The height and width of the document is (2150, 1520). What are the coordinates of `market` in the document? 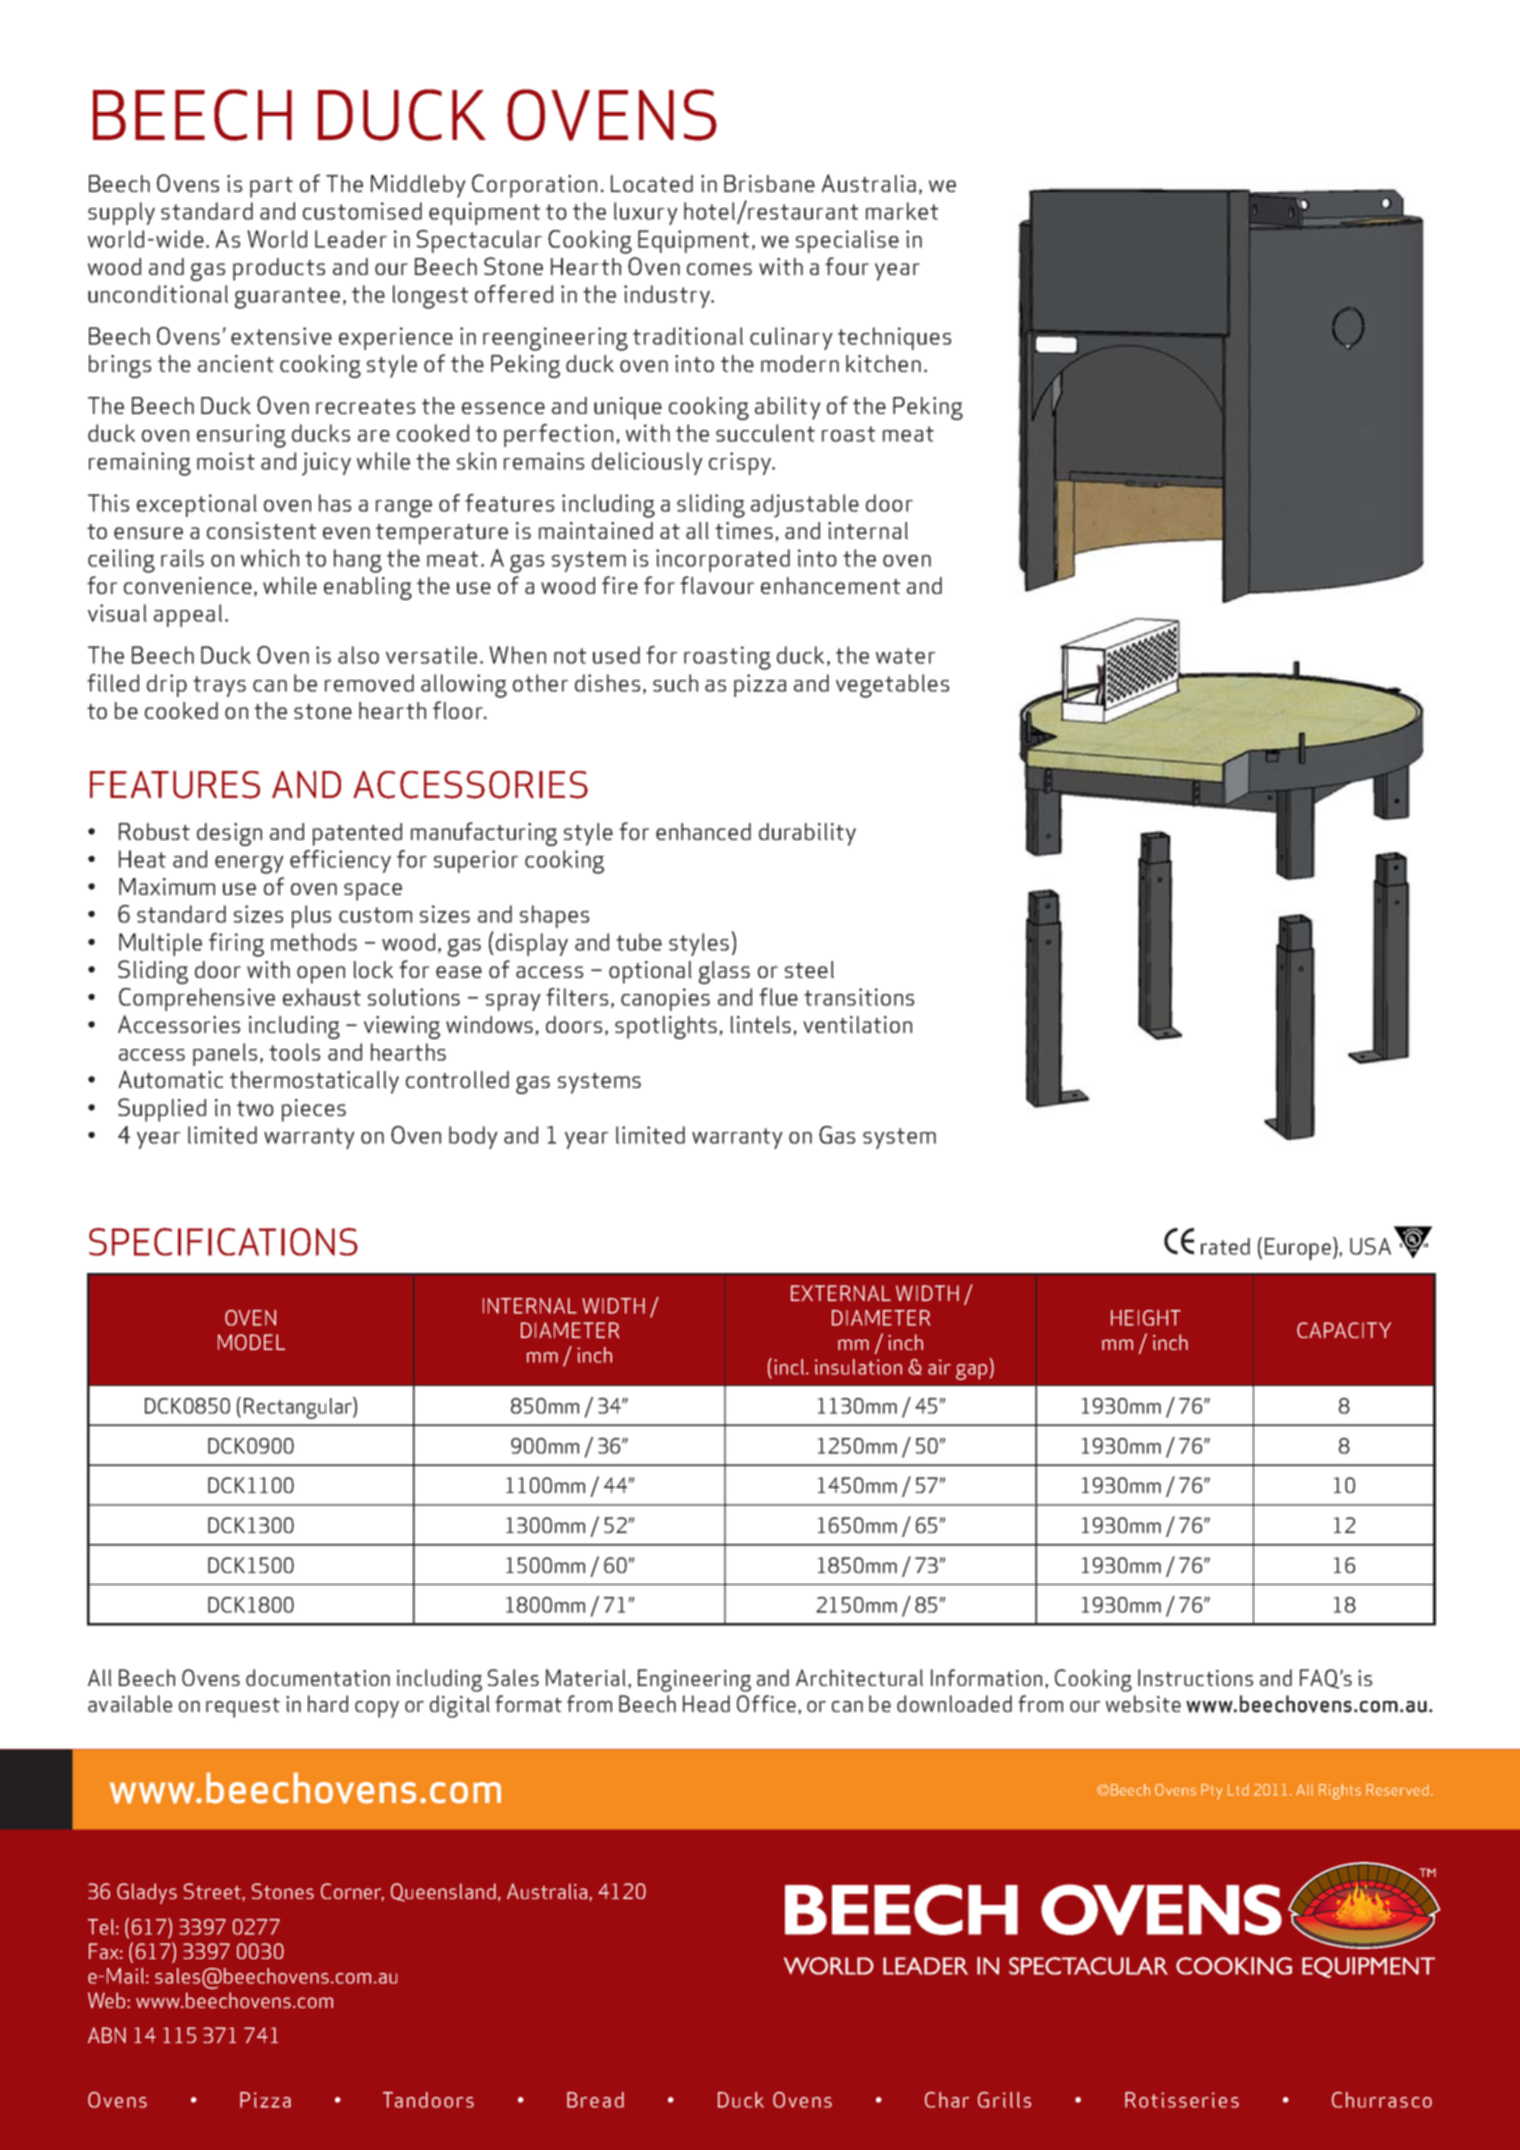 It's located at (902, 211).
